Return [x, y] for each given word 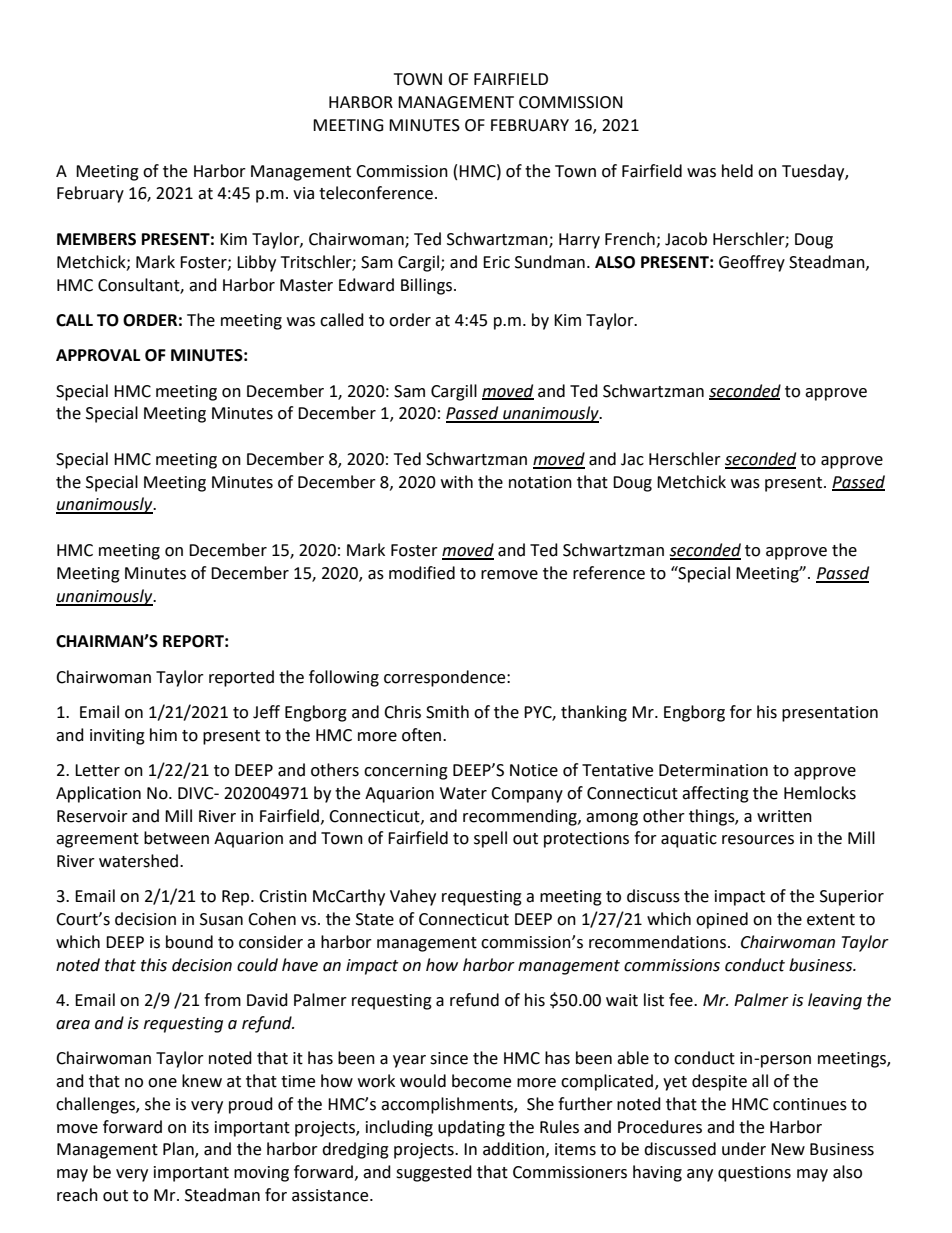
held [737, 171]
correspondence [446, 678]
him [163, 734]
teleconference [376, 193]
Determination [713, 770]
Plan [179, 1150]
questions [754, 1174]
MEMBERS [96, 239]
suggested [434, 1173]
